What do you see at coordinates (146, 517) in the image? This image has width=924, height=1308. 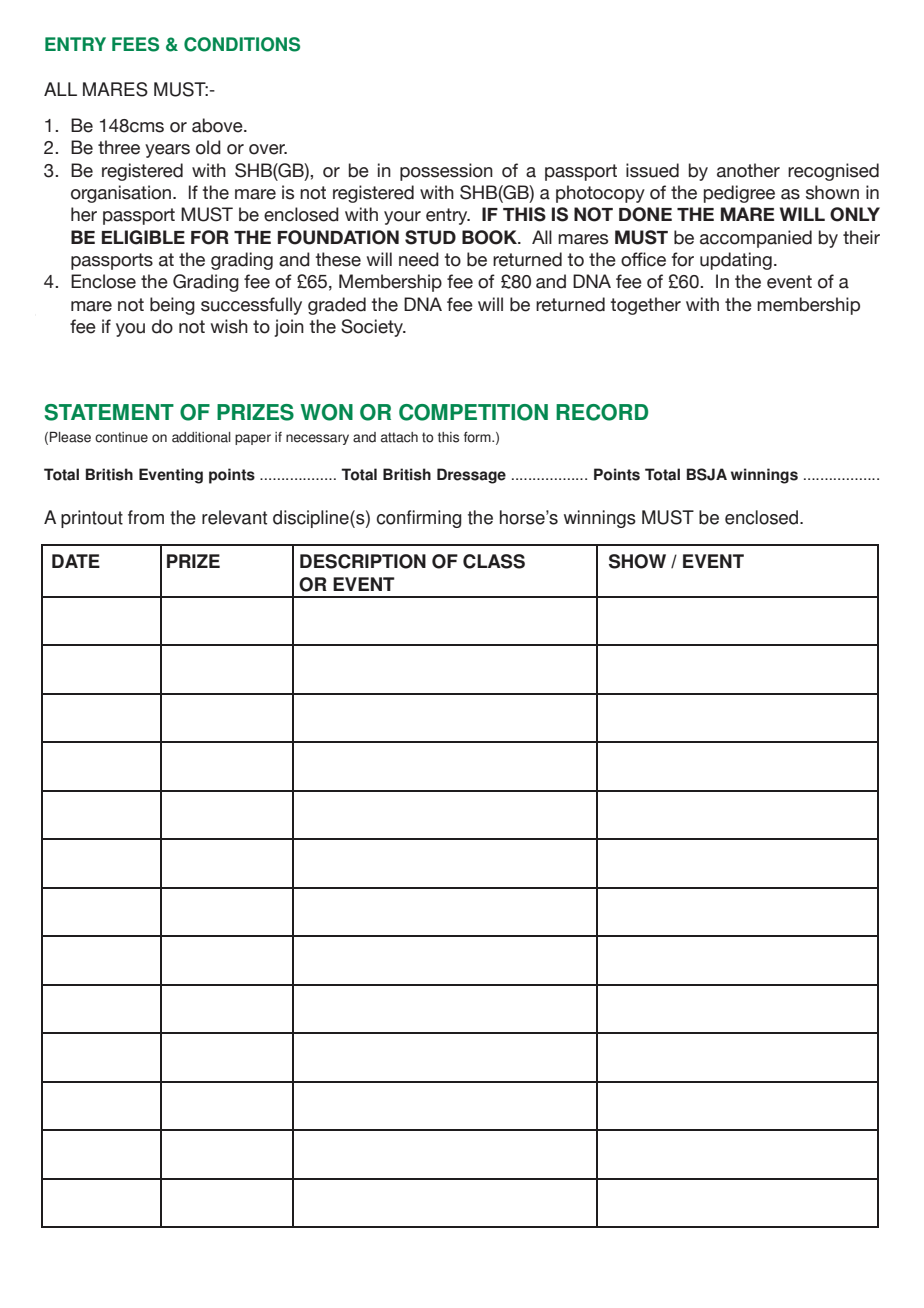 I see `from` at bounding box center [146, 517].
